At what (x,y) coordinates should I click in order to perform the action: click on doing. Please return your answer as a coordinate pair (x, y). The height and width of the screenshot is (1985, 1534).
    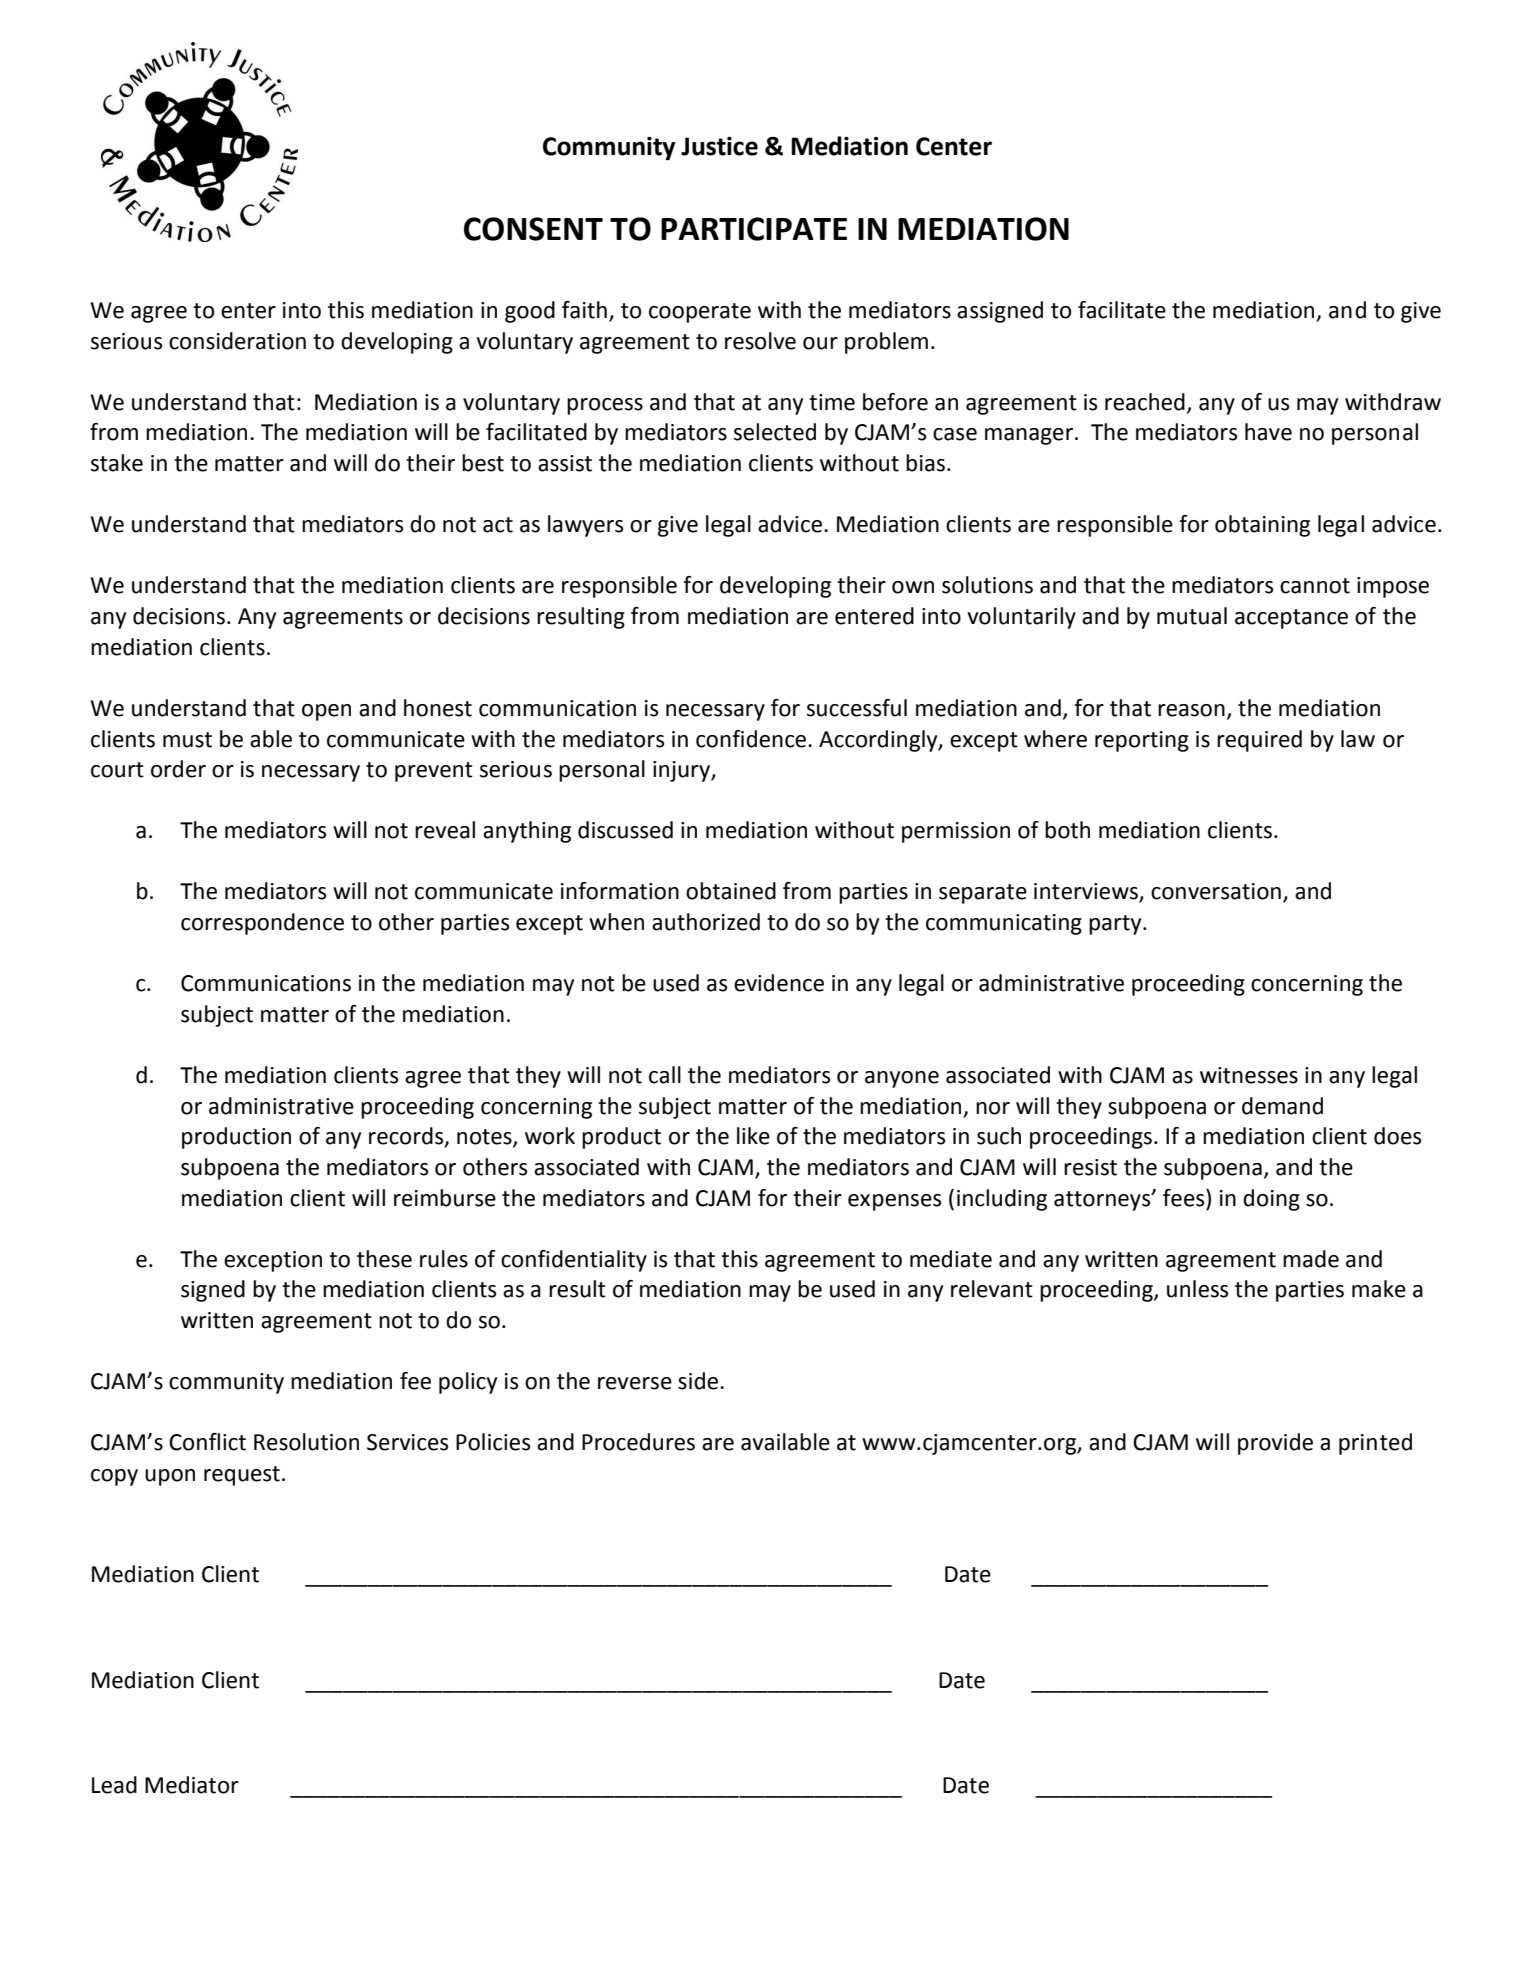
    Looking at the image, I should click on (1271, 1200).
